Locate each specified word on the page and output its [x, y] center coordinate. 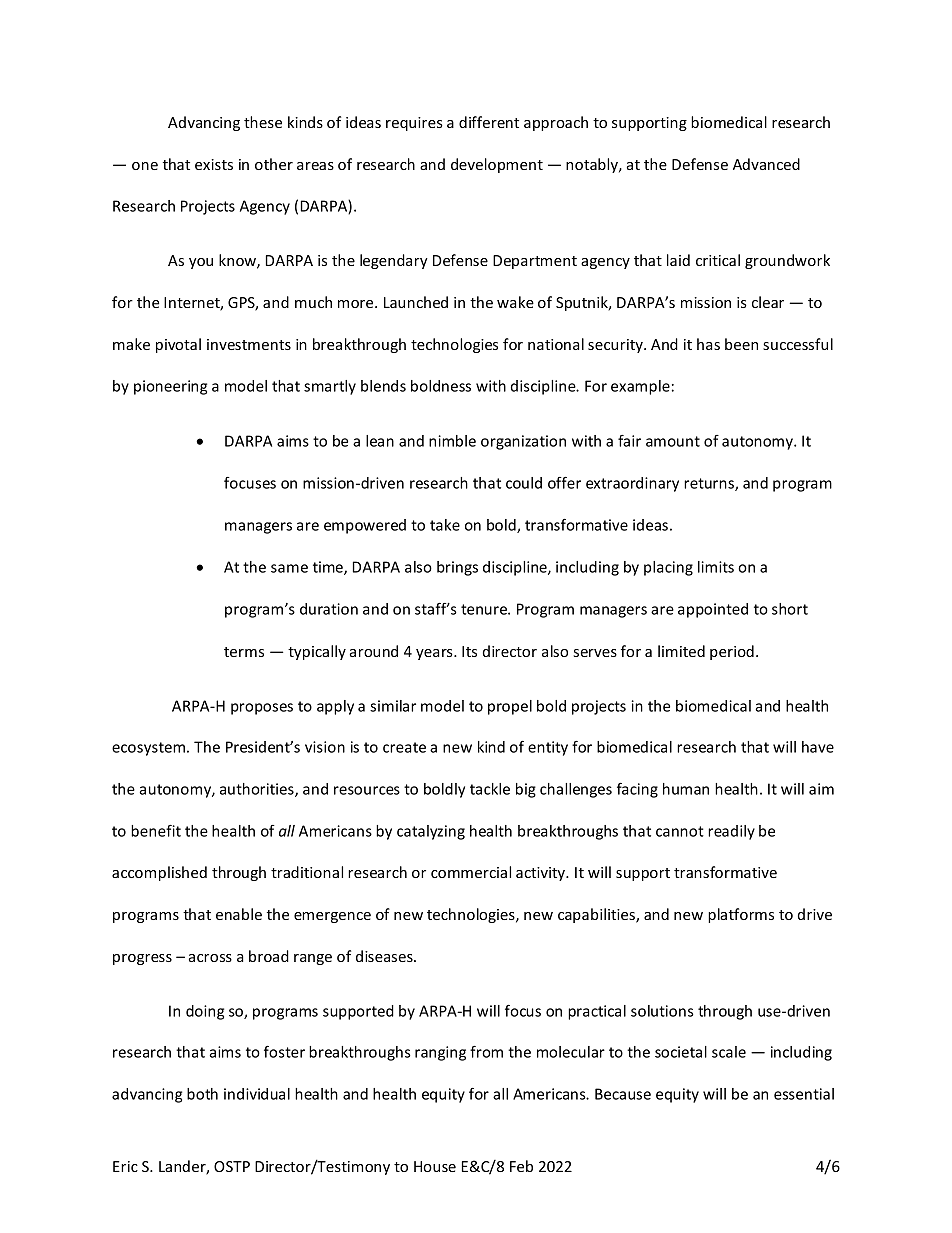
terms [244, 652]
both [202, 1094]
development [497, 165]
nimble [452, 441]
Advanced [766, 164]
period [732, 652]
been [741, 344]
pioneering [170, 387]
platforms [741, 915]
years [435, 654]
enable [239, 914]
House [435, 1166]
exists [214, 164]
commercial [471, 872]
